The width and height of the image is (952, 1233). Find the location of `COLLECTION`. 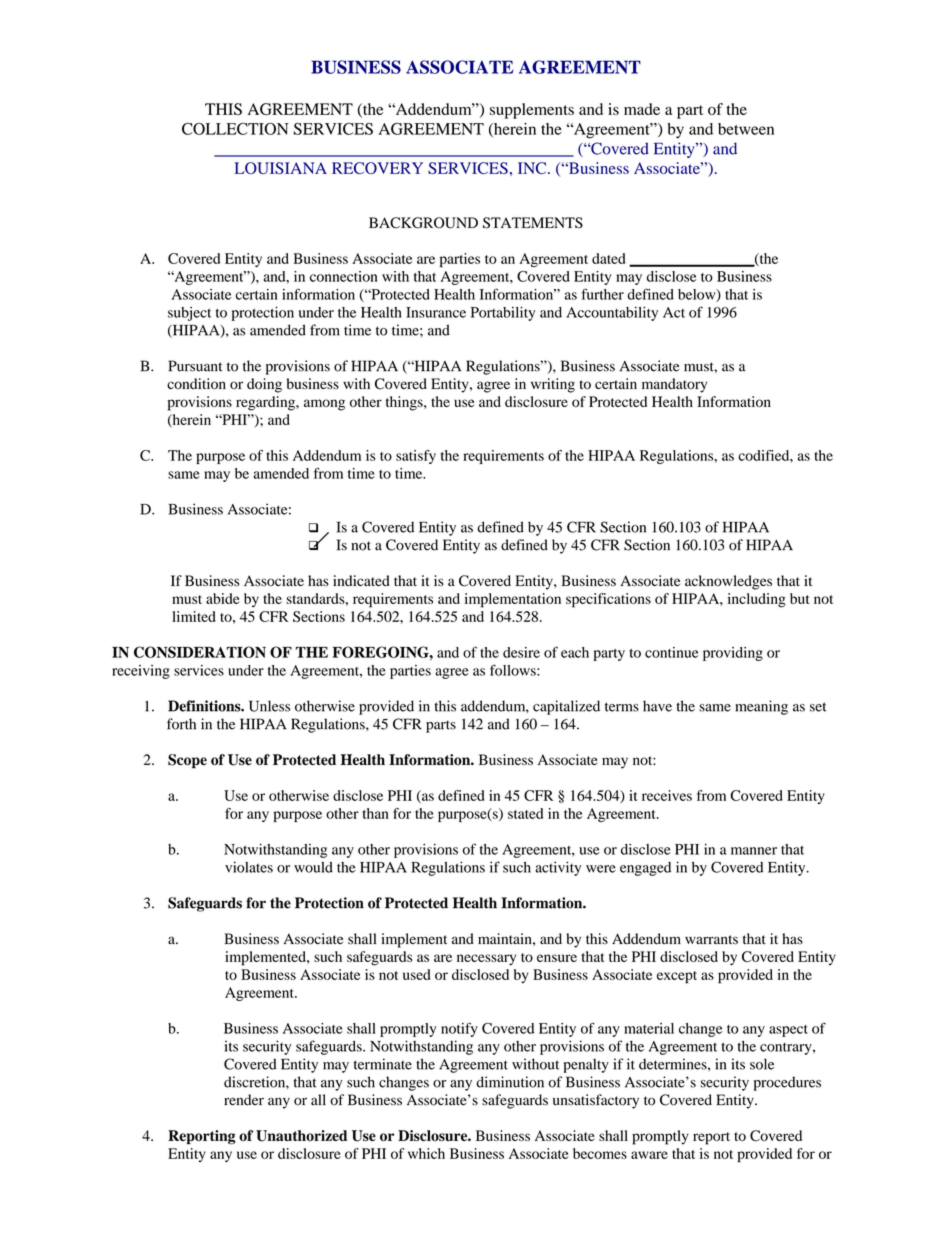

COLLECTION is located at coordinates (235, 129).
